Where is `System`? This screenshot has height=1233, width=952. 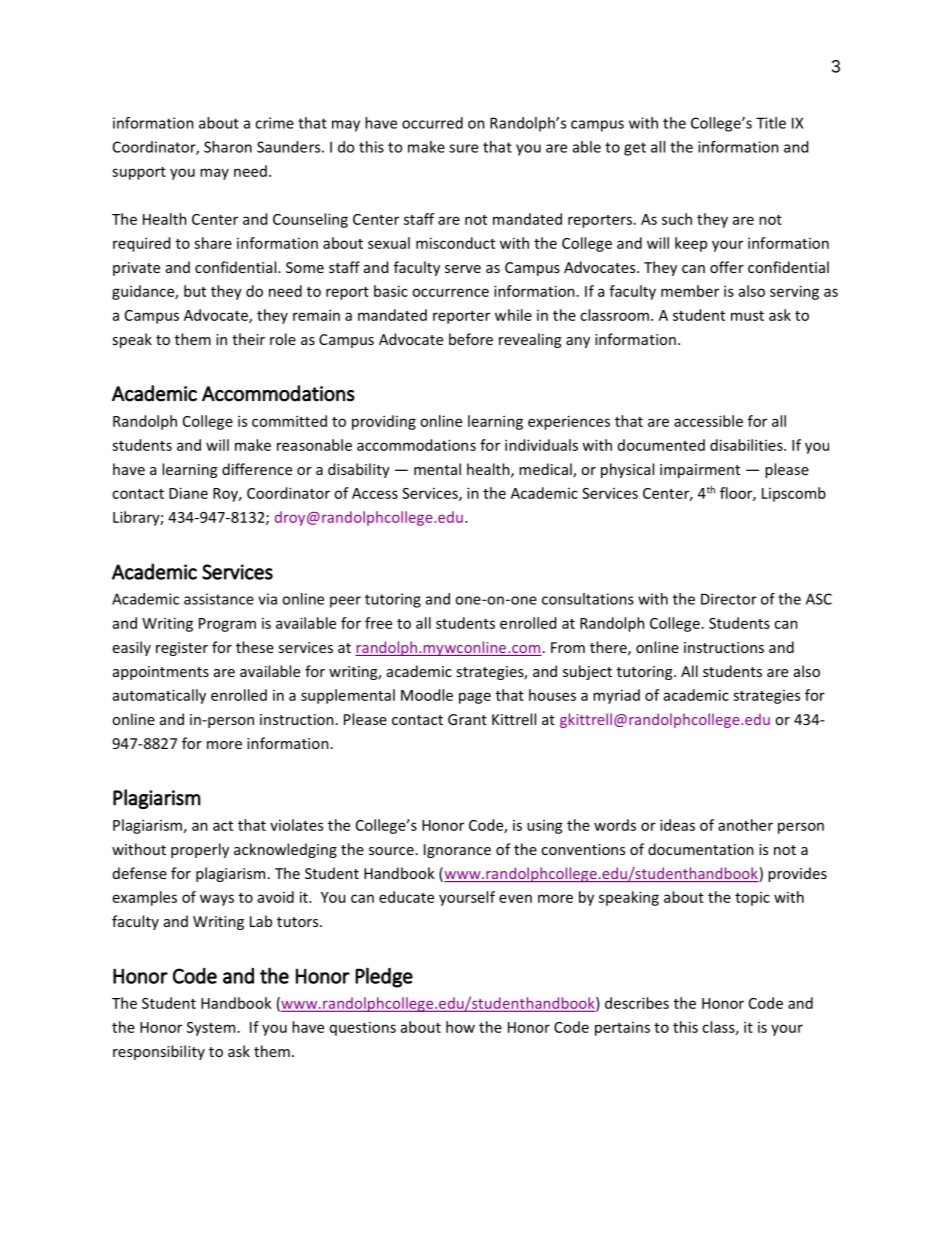 System is located at coordinates (211, 1029).
